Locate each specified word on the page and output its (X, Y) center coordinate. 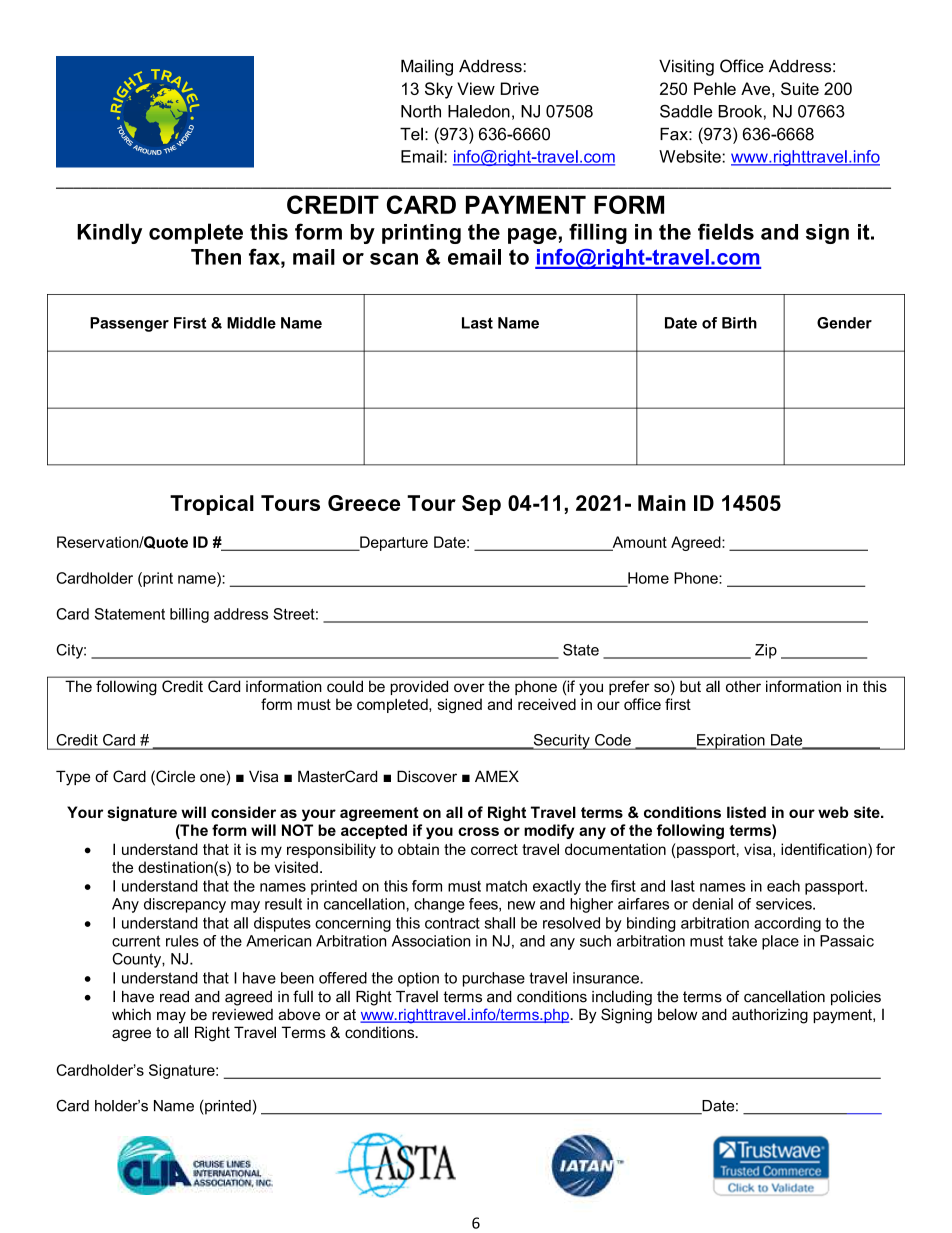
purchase (494, 979)
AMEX (497, 776)
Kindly (109, 233)
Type (73, 778)
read (174, 997)
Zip (766, 651)
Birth (739, 323)
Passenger (129, 324)
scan (394, 259)
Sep (481, 505)
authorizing (770, 1016)
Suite (800, 88)
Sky (439, 90)
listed (746, 812)
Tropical (212, 505)
